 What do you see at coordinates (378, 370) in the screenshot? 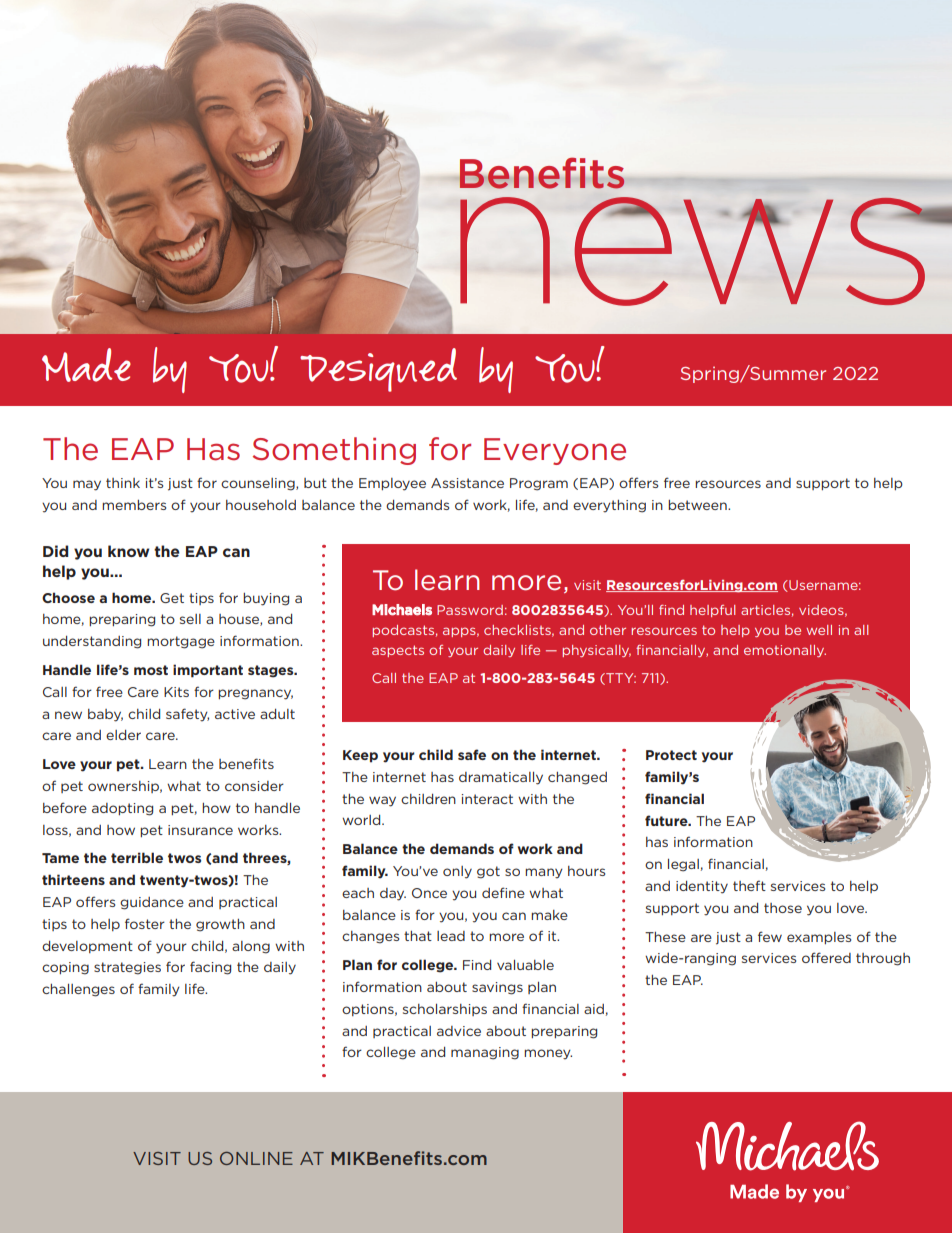
I see `Designed` at bounding box center [378, 370].
